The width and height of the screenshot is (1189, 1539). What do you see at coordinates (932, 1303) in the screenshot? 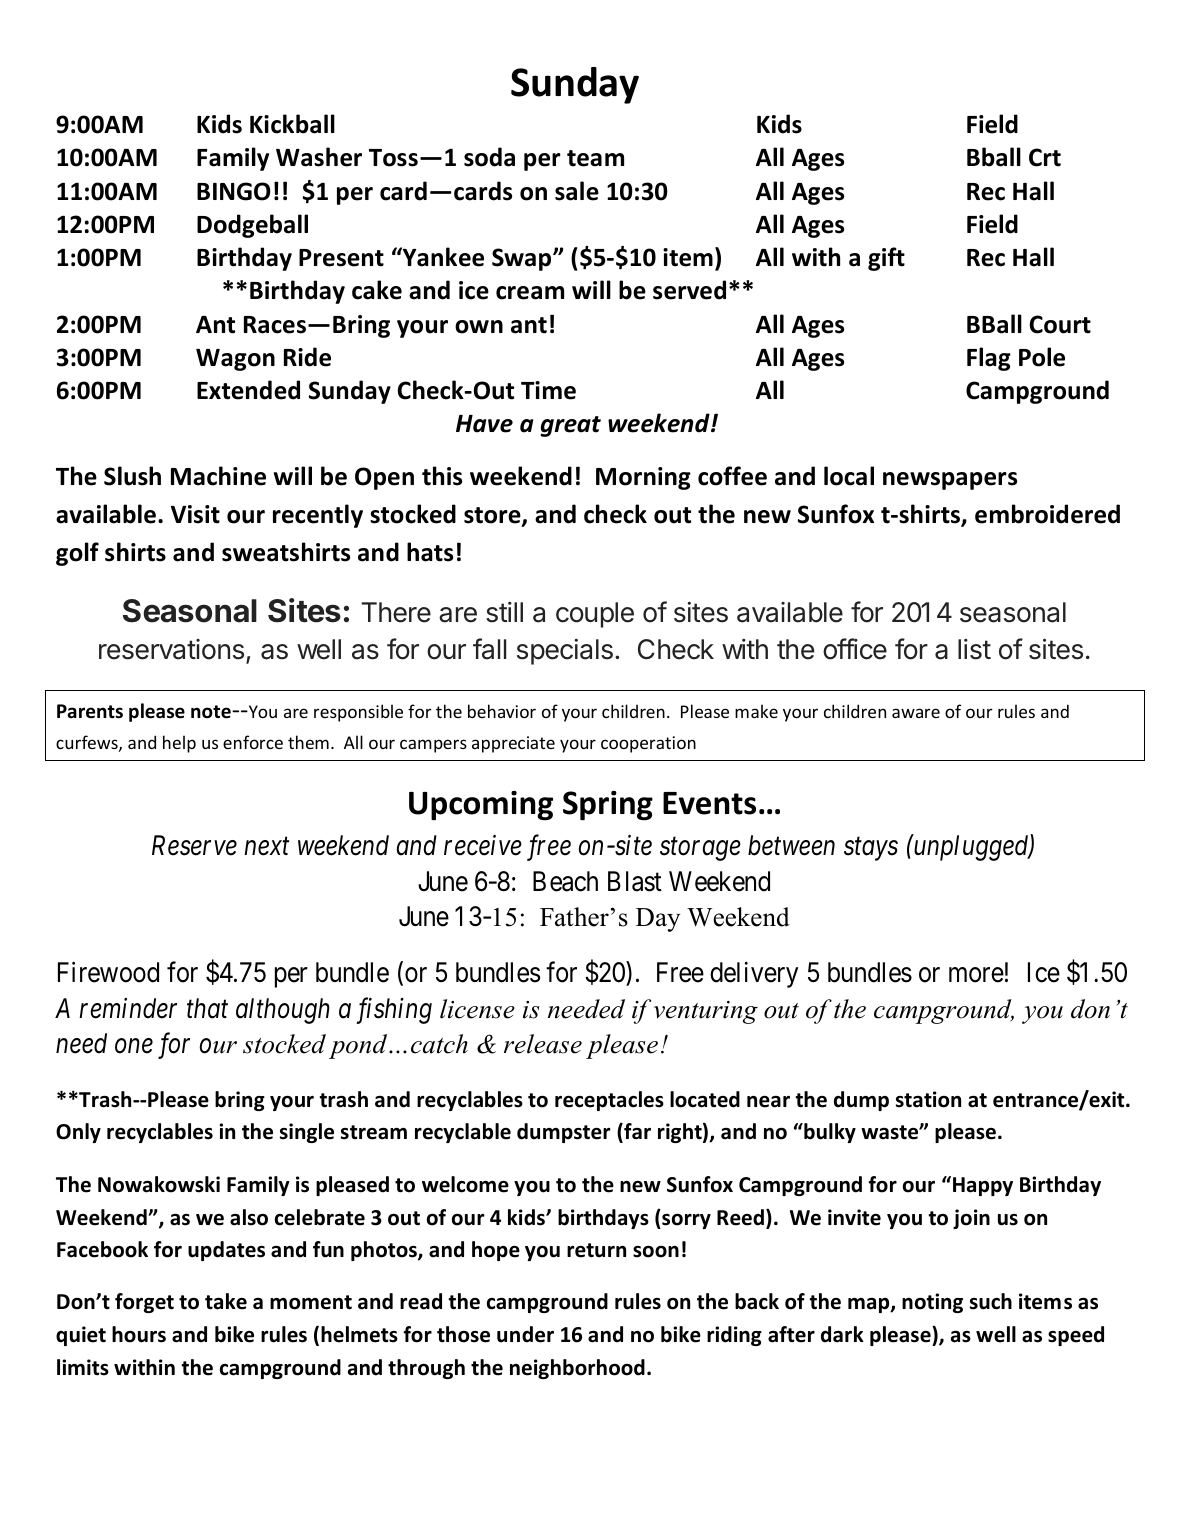
I see `noting` at bounding box center [932, 1303].
